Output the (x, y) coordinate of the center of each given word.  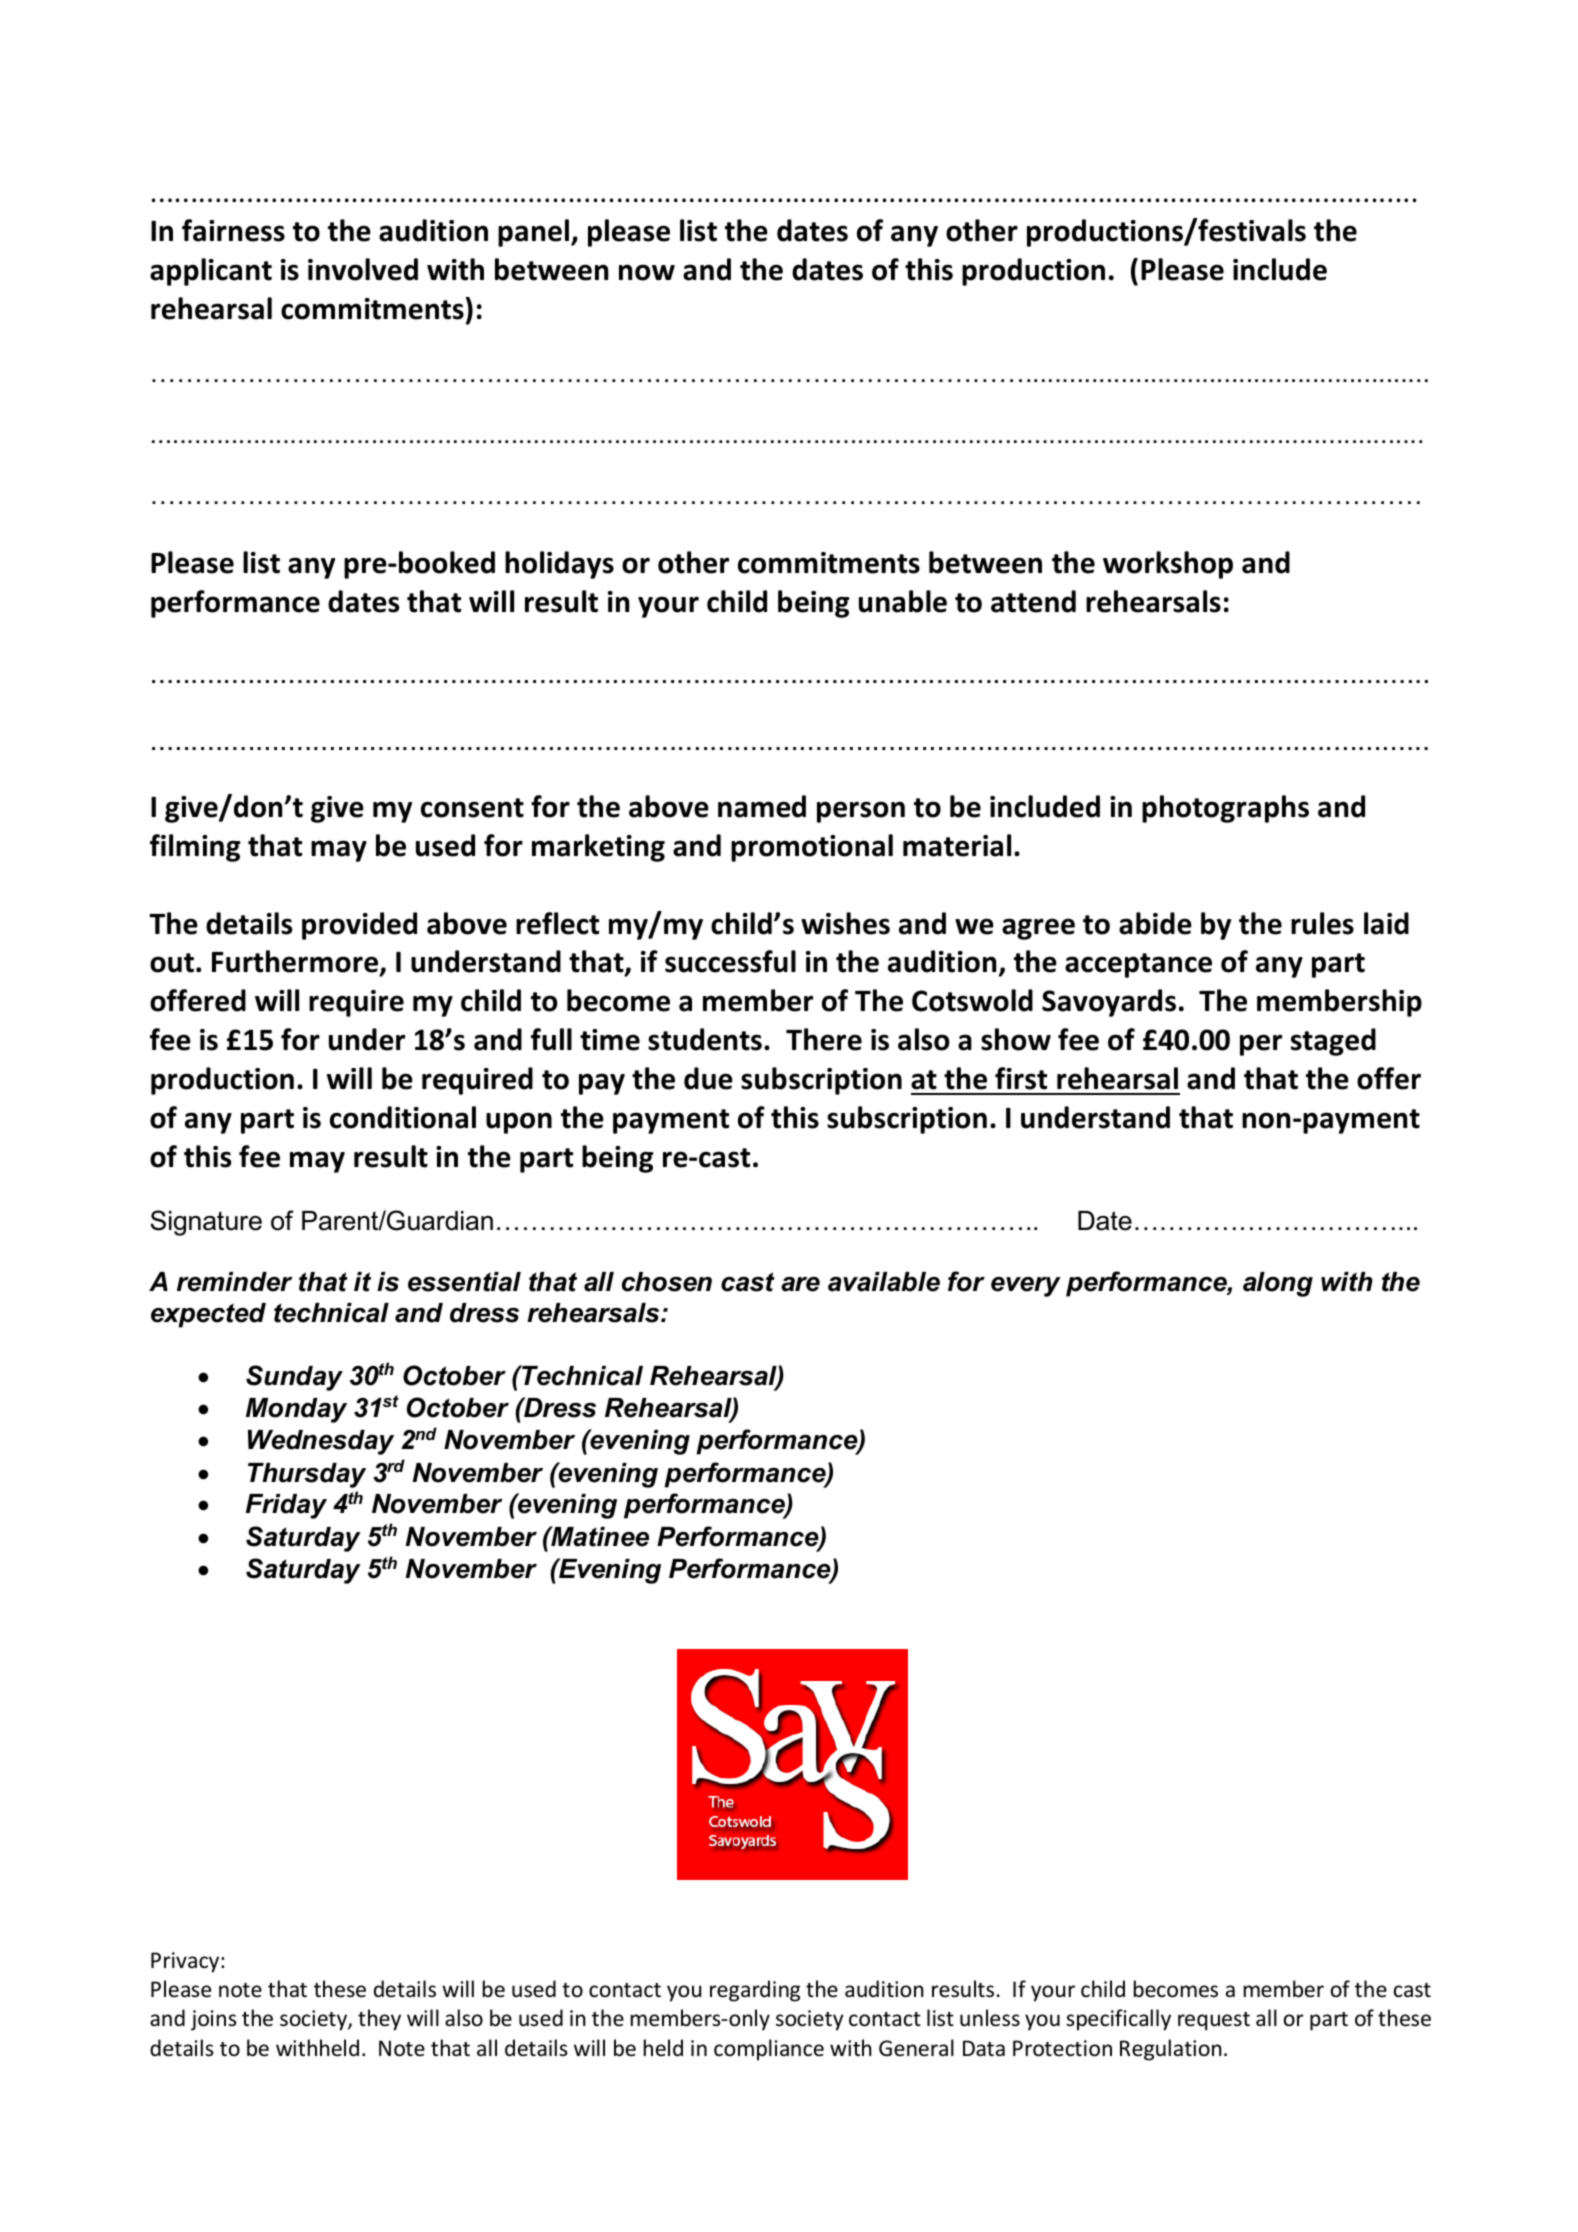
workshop (1168, 565)
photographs (1225, 809)
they (379, 2020)
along (1278, 1284)
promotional (812, 848)
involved (363, 269)
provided (359, 926)
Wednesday (321, 1442)
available (884, 1282)
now (647, 272)
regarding (755, 1991)
